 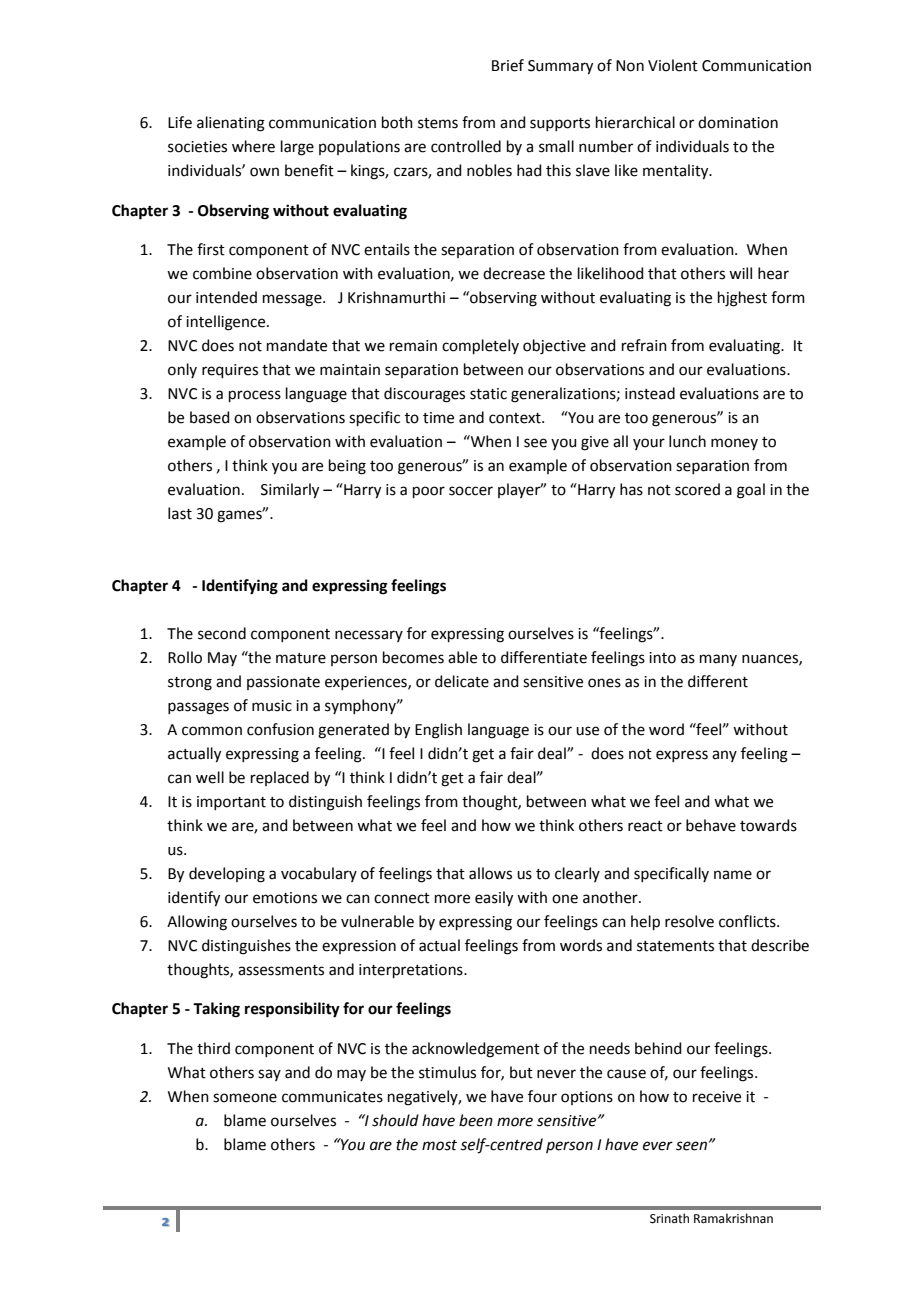 What do you see at coordinates (245, 1098) in the screenshot?
I see `someone` at bounding box center [245, 1098].
